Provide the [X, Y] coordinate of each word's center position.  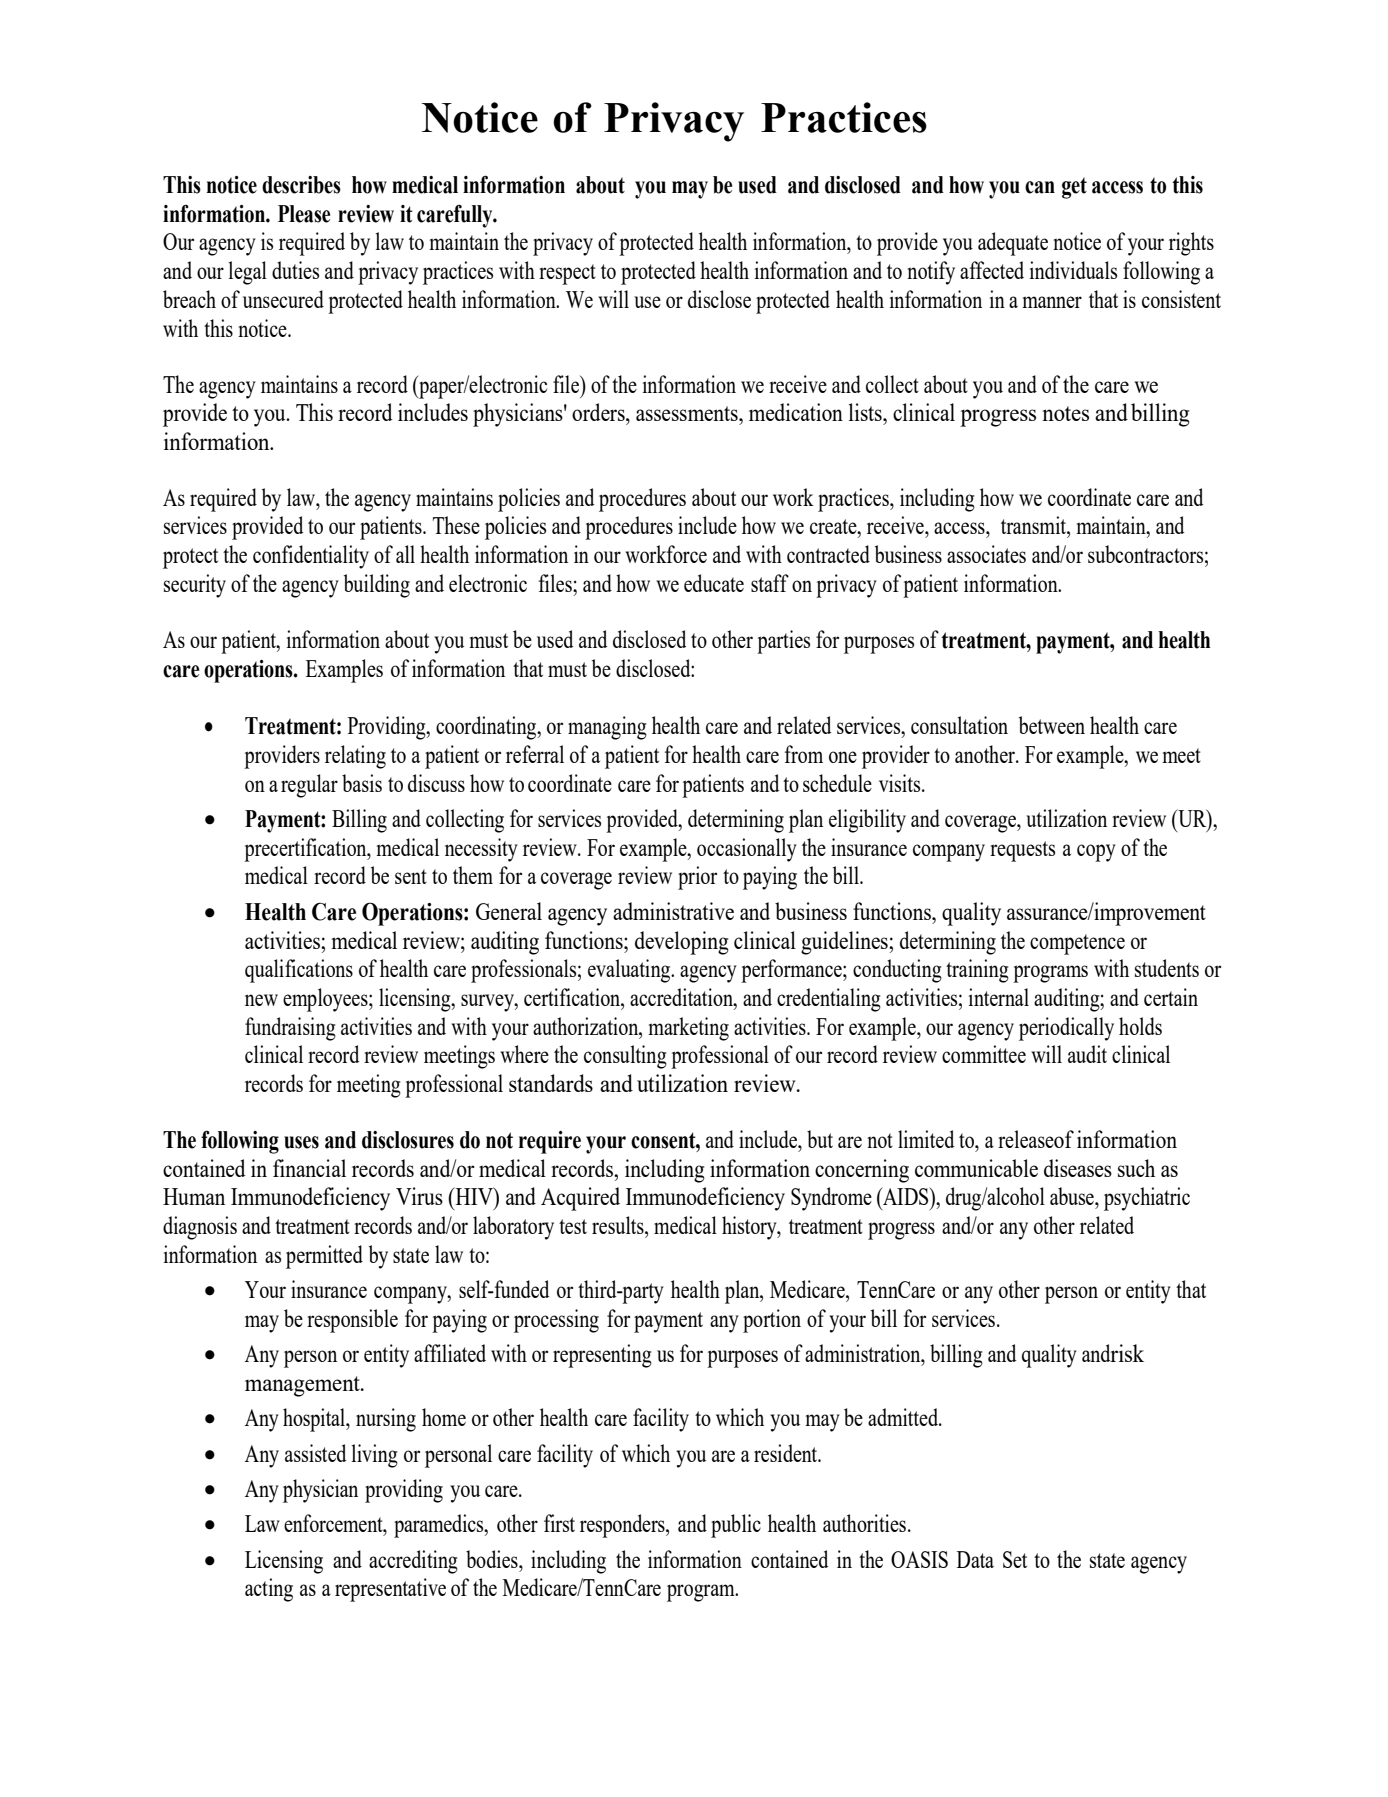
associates [986, 554]
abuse [1073, 1196]
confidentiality [311, 557]
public [736, 1526]
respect [567, 274]
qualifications [299, 971]
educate [714, 583]
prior [697, 878]
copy [1096, 853]
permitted [324, 1257]
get [1074, 188]
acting [269, 1590]
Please [304, 214]
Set [1015, 1559]
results [619, 1225]
